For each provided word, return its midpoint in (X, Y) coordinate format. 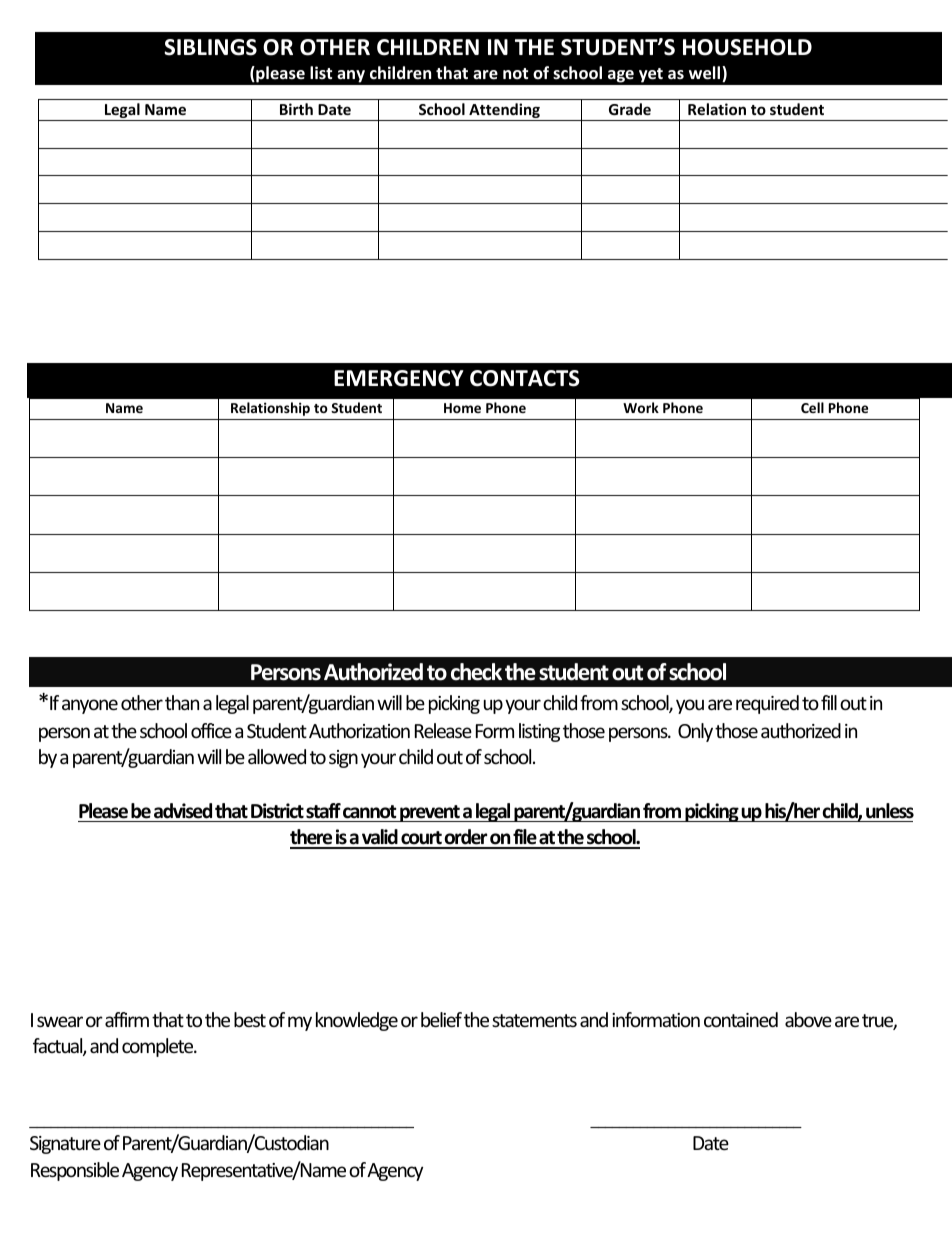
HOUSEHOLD (747, 47)
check (476, 672)
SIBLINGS (210, 47)
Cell (812, 407)
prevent (430, 813)
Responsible (75, 1171)
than (182, 702)
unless (890, 811)
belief (441, 1019)
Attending (504, 112)
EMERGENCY (399, 378)
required (767, 704)
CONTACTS (525, 378)
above (808, 1019)
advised (183, 811)
